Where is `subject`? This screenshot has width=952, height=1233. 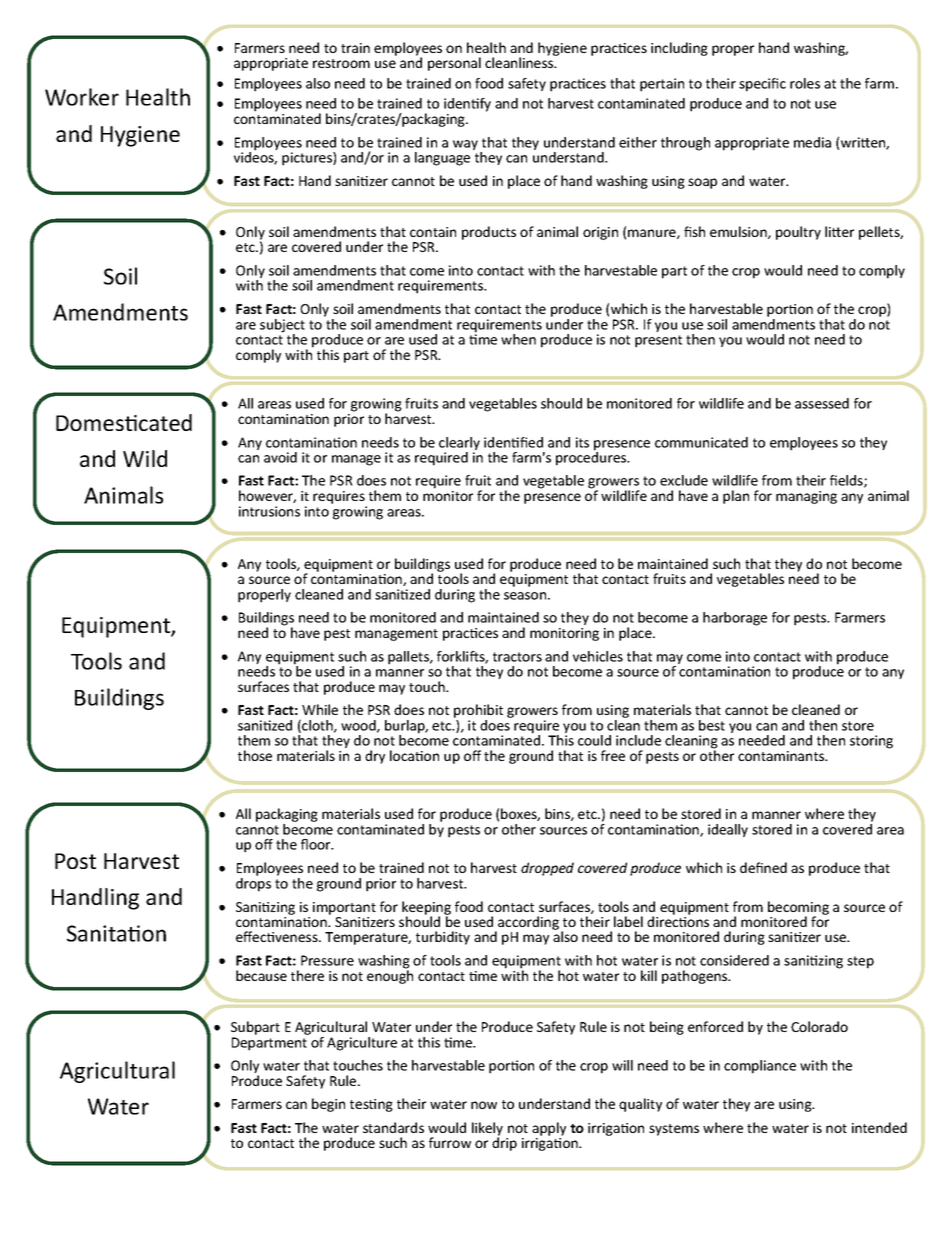 subject is located at coordinates (282, 327).
